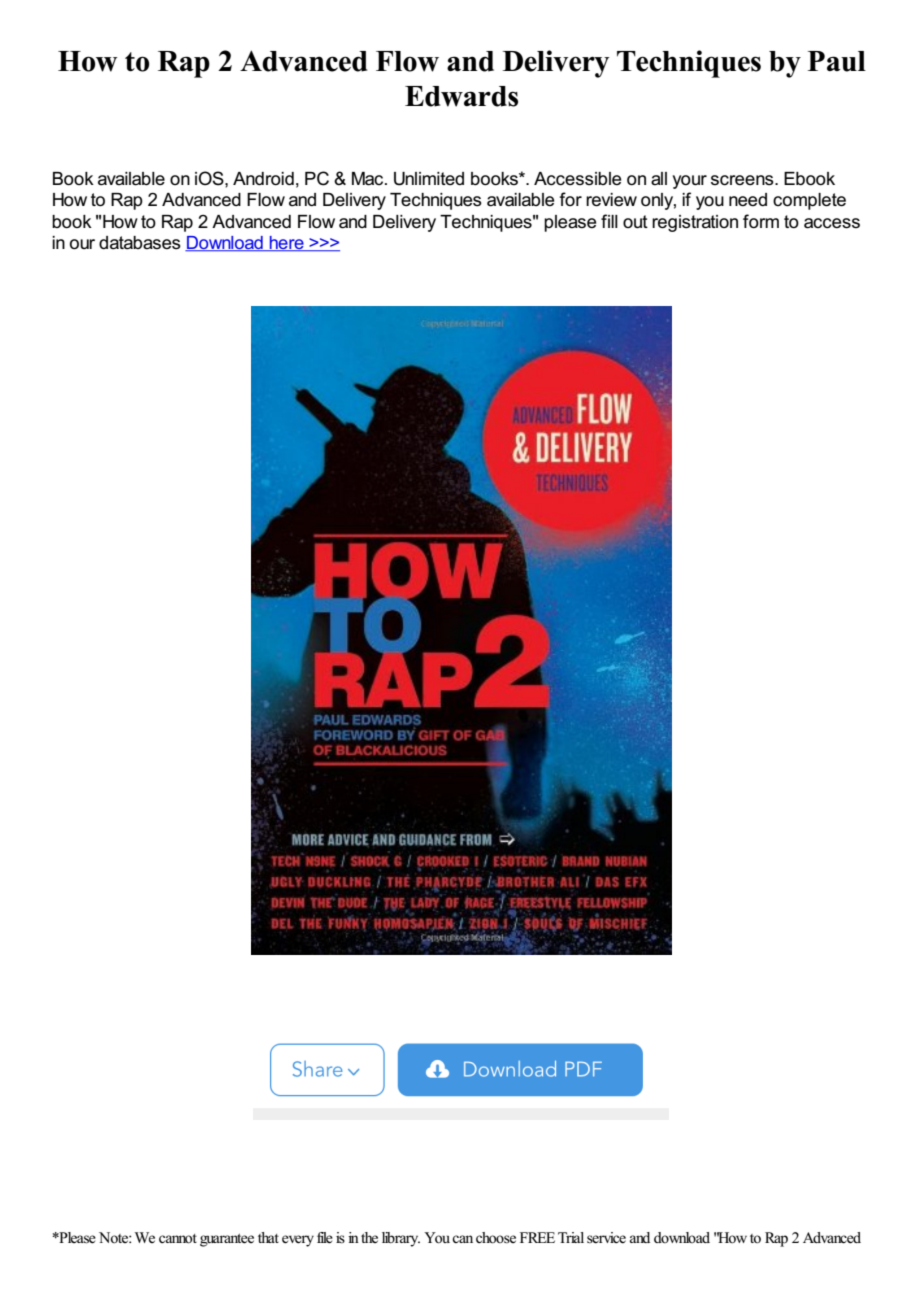 The height and width of the document is (1308, 924). Describe the element at coordinates (461, 96) in the document. I see `Edwards` at that location.
